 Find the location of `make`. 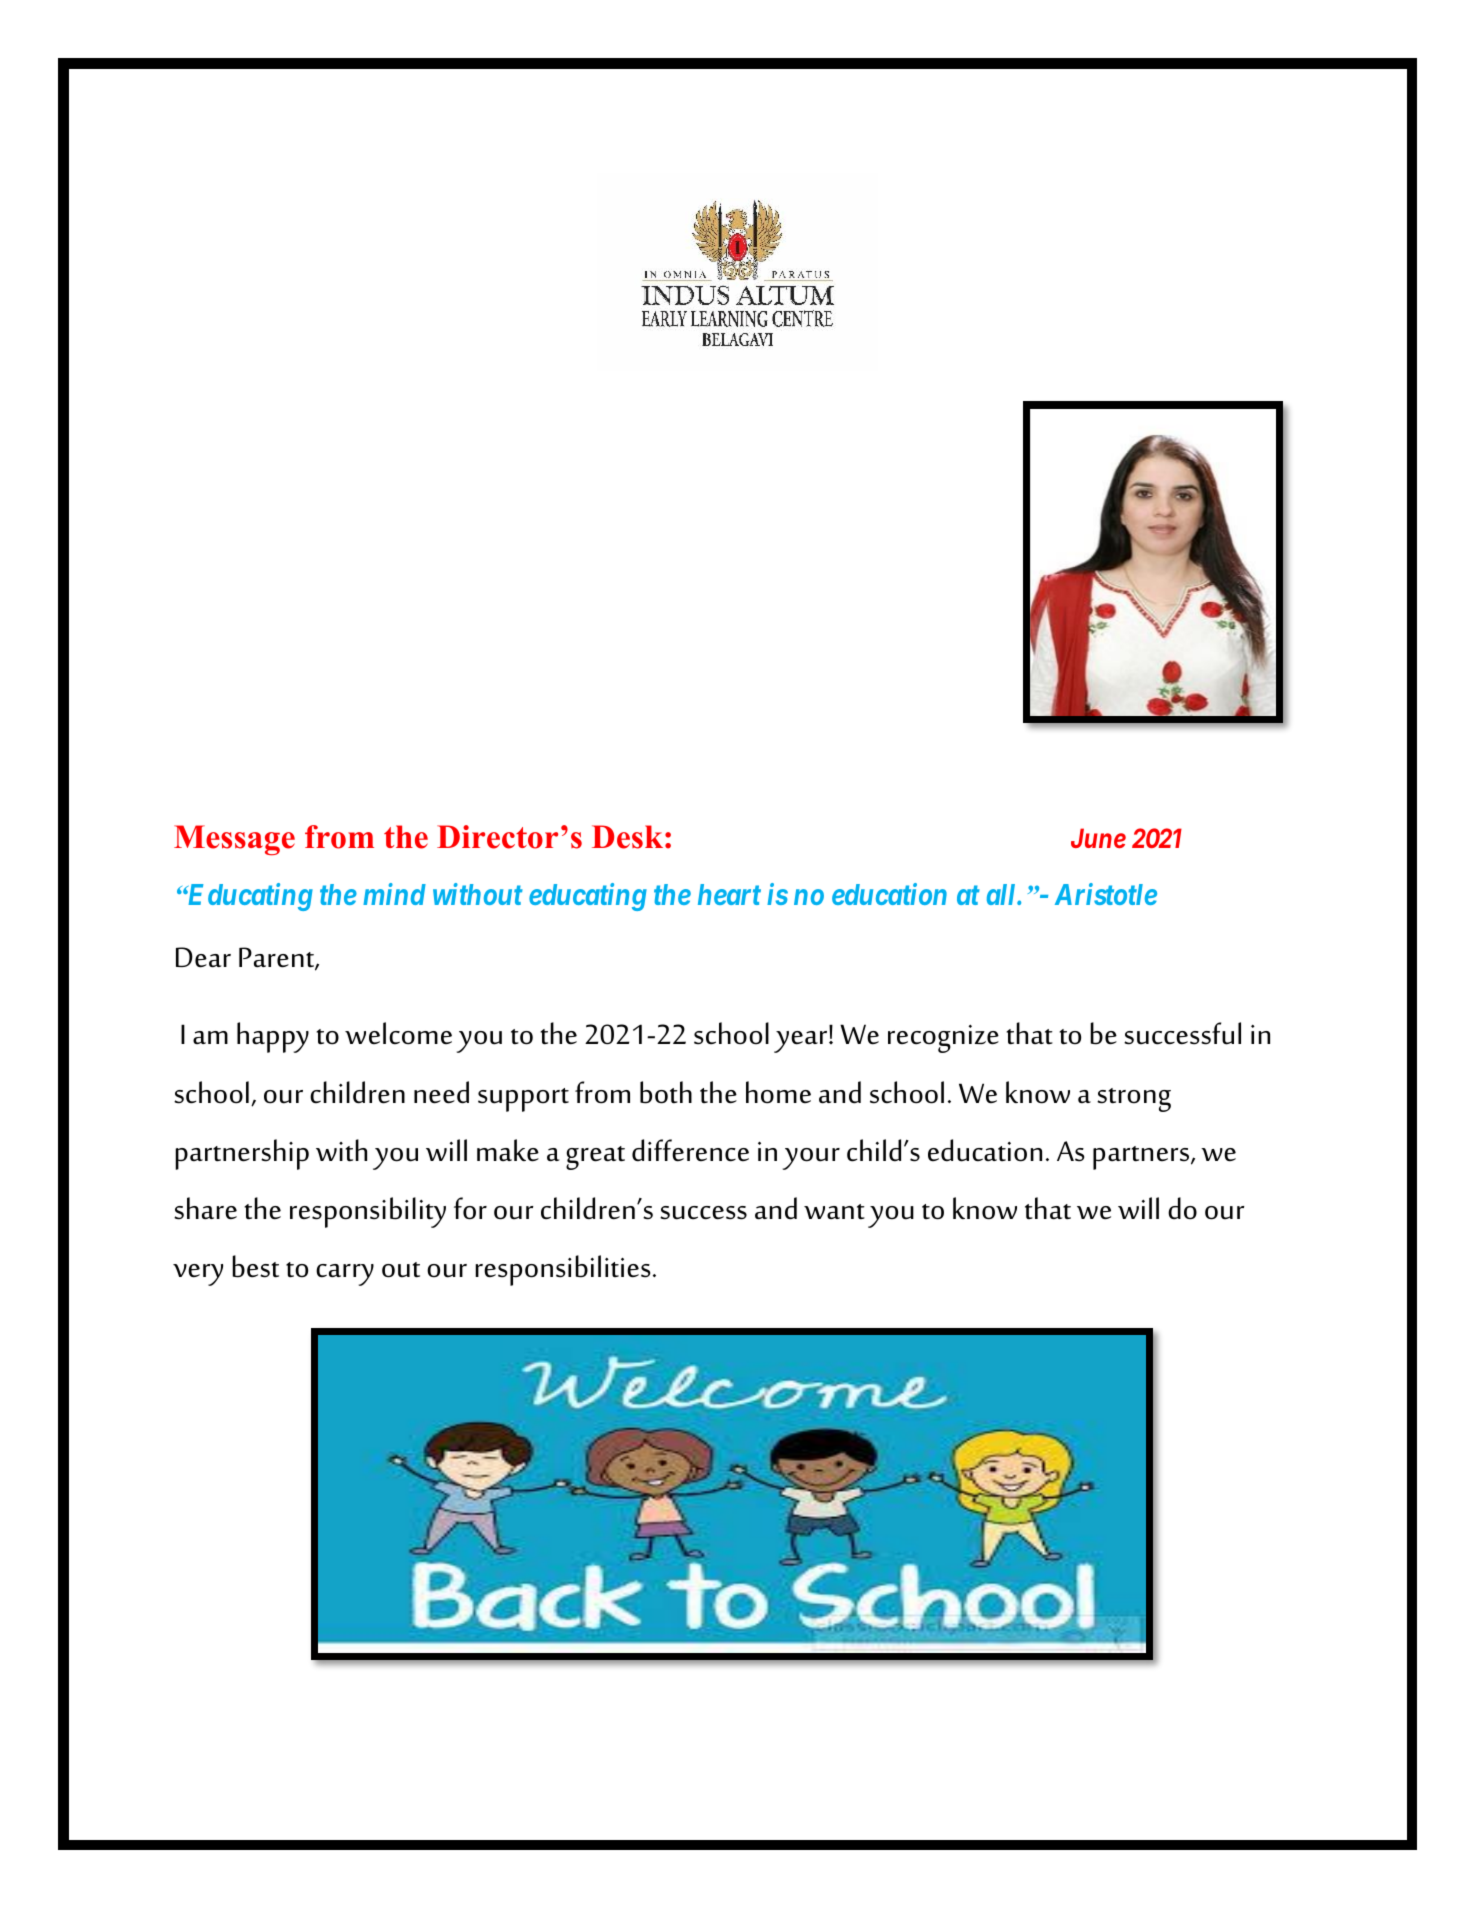

make is located at coordinates (508, 1150).
